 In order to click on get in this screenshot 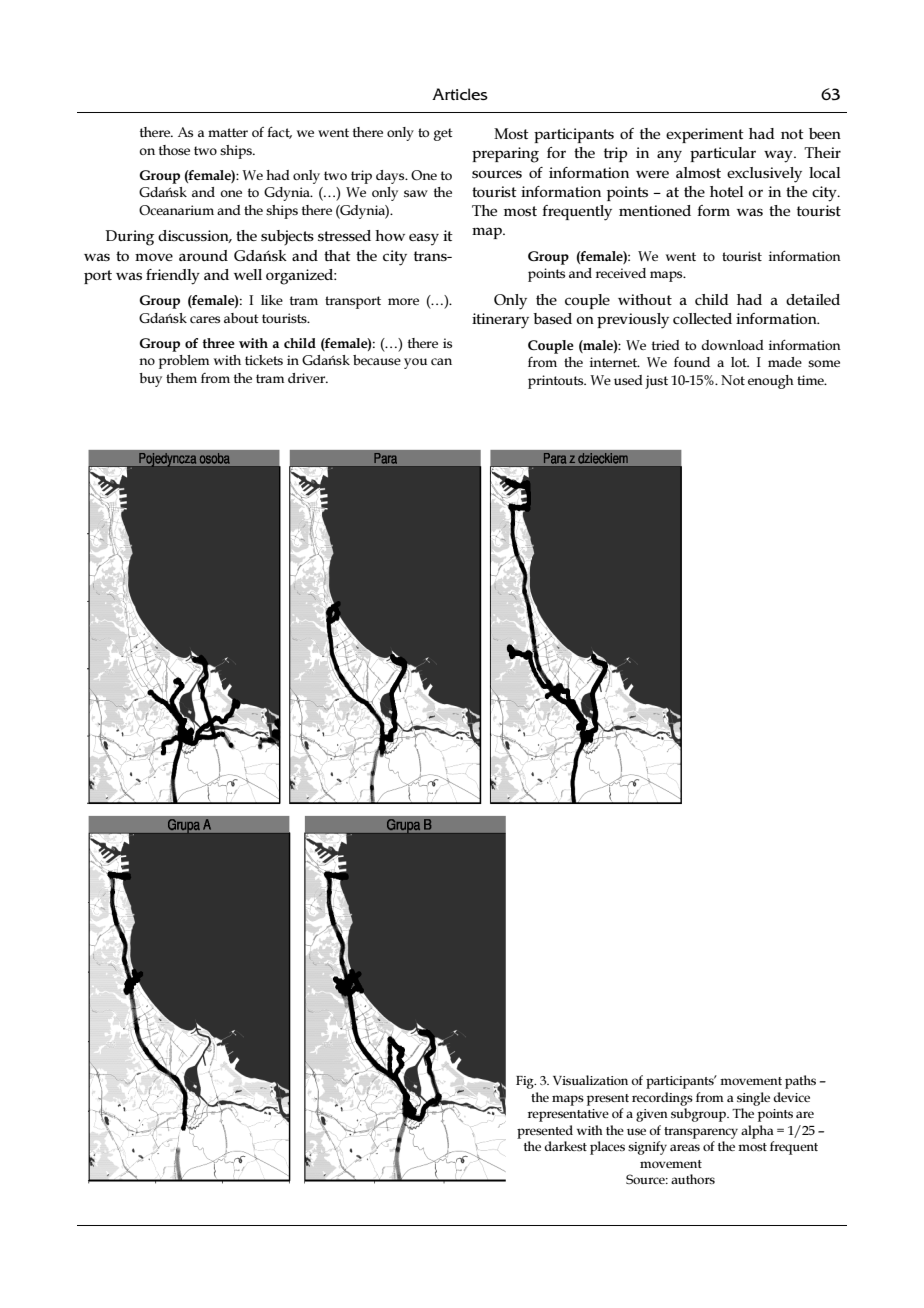, I will do `click(443, 134)`.
